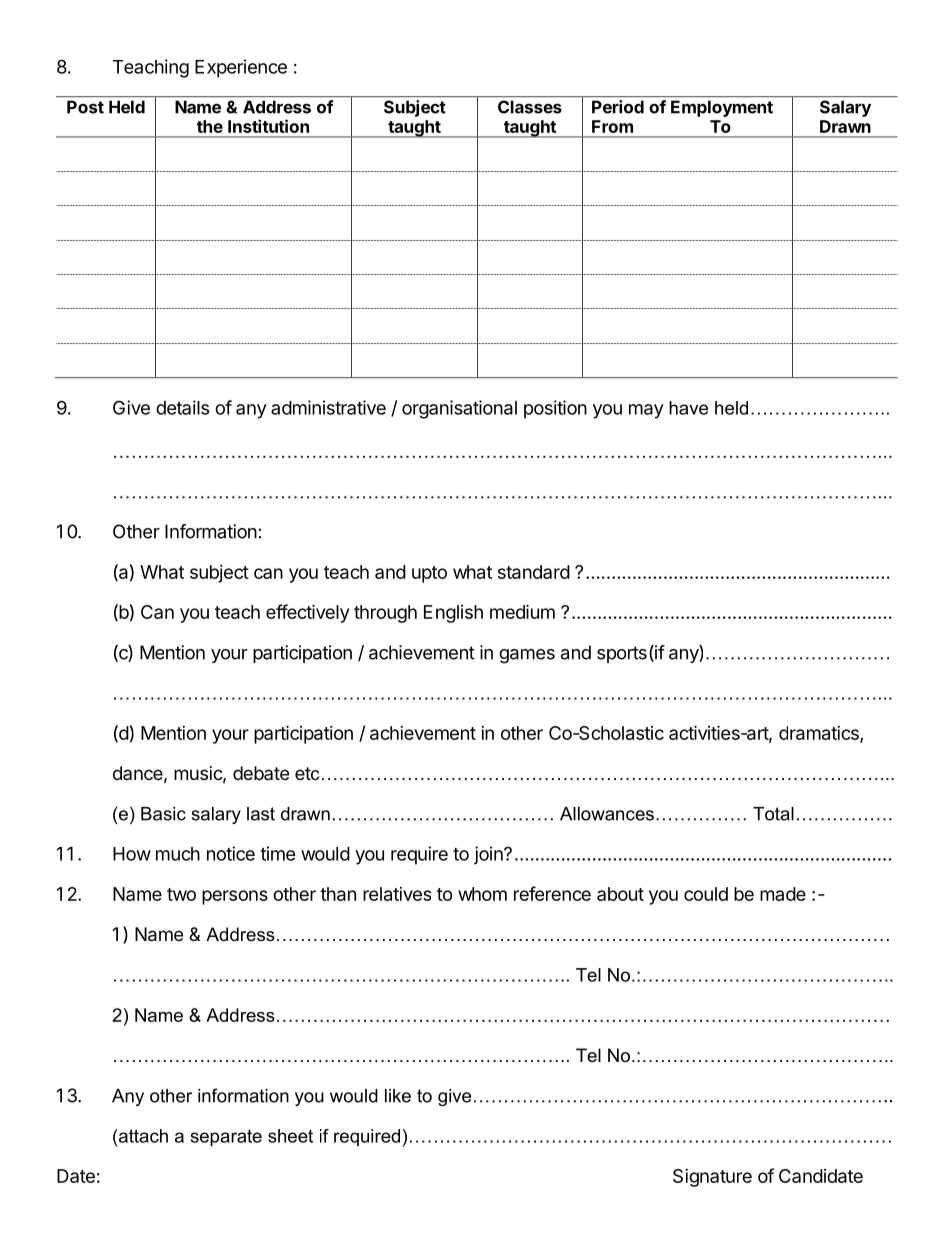 This screenshot has width=952, height=1233. What do you see at coordinates (241, 68) in the screenshot?
I see `Experience` at bounding box center [241, 68].
